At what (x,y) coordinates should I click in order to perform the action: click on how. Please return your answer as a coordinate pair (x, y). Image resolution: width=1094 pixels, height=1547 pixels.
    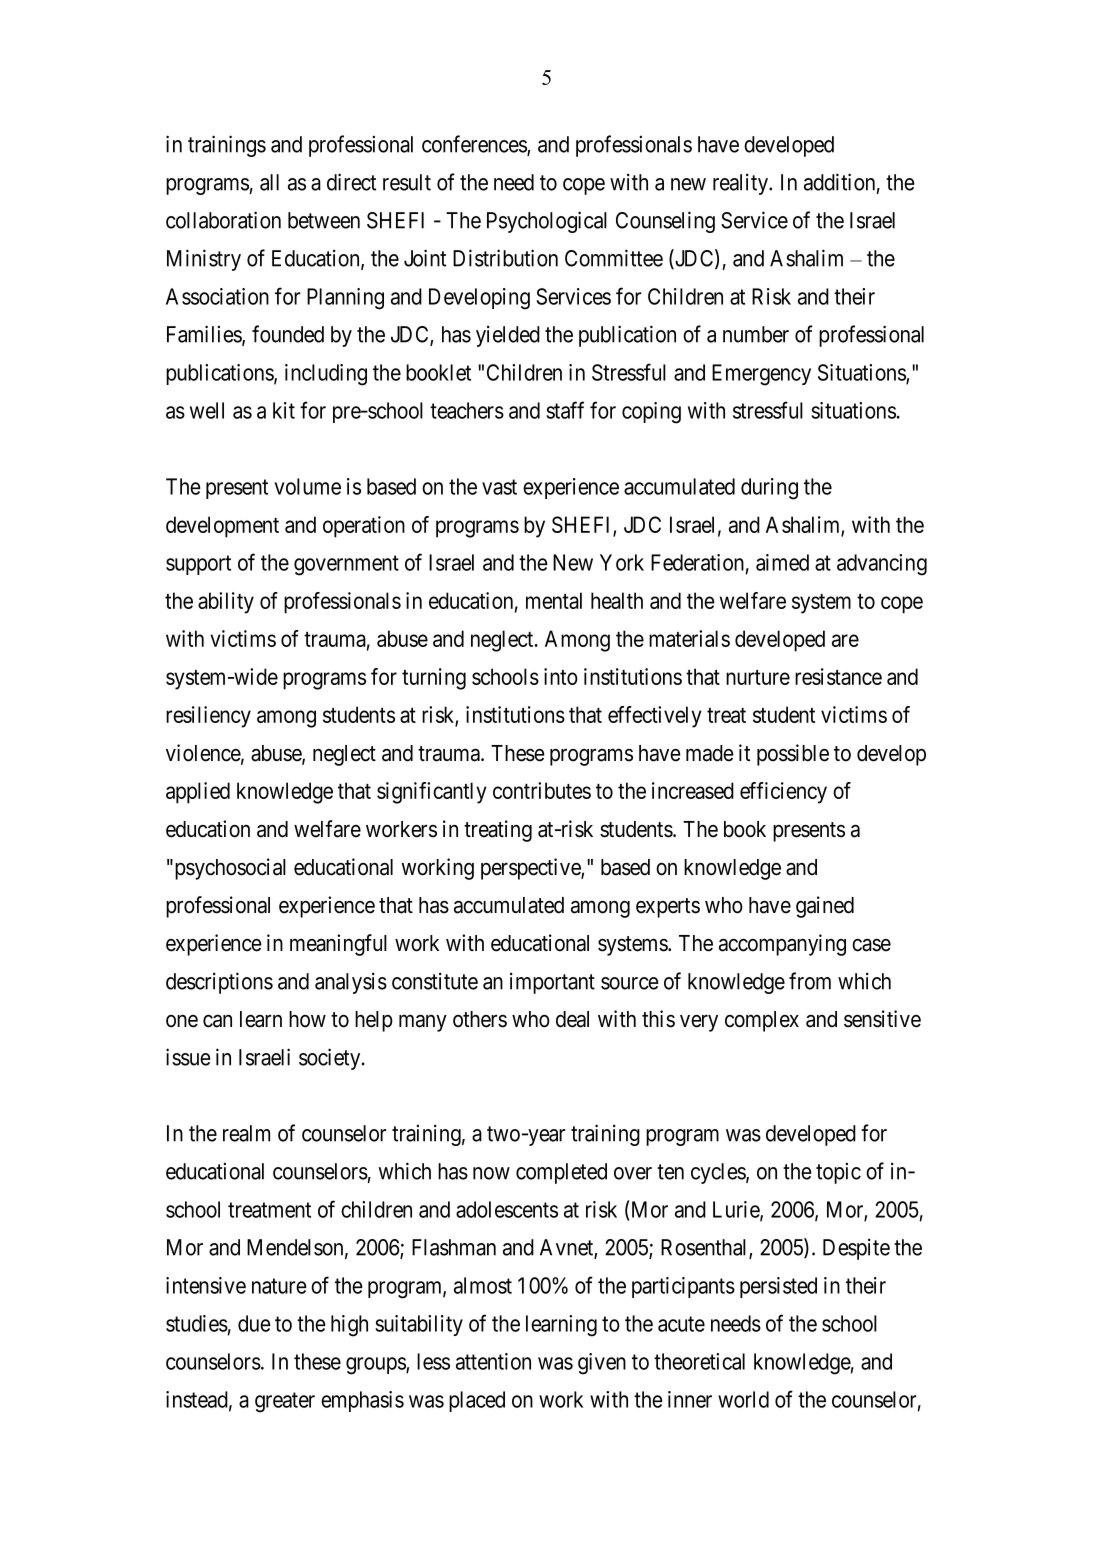
    Looking at the image, I should click on (307, 1019).
